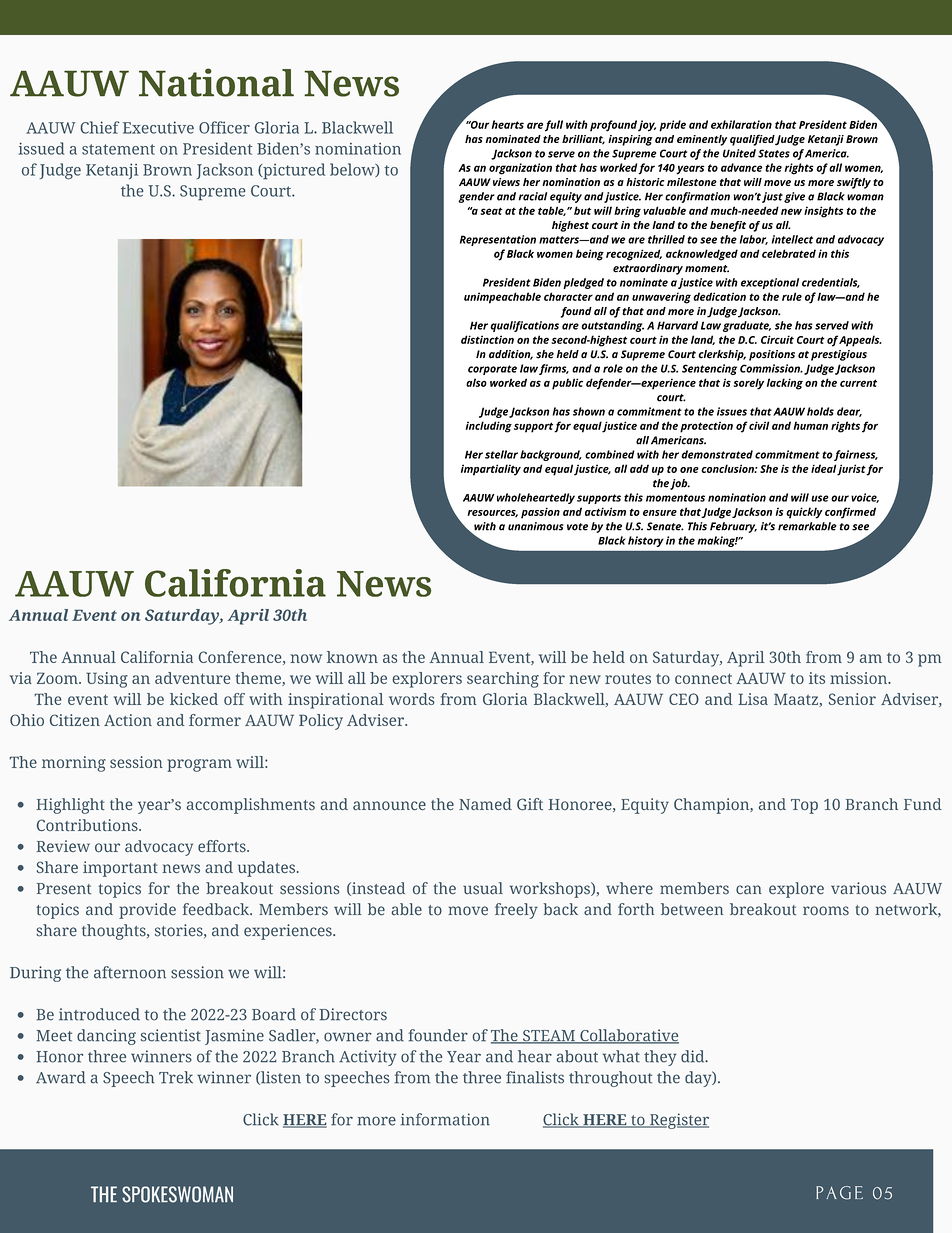  Describe the element at coordinates (554, 126) in the document. I see `full` at that location.
